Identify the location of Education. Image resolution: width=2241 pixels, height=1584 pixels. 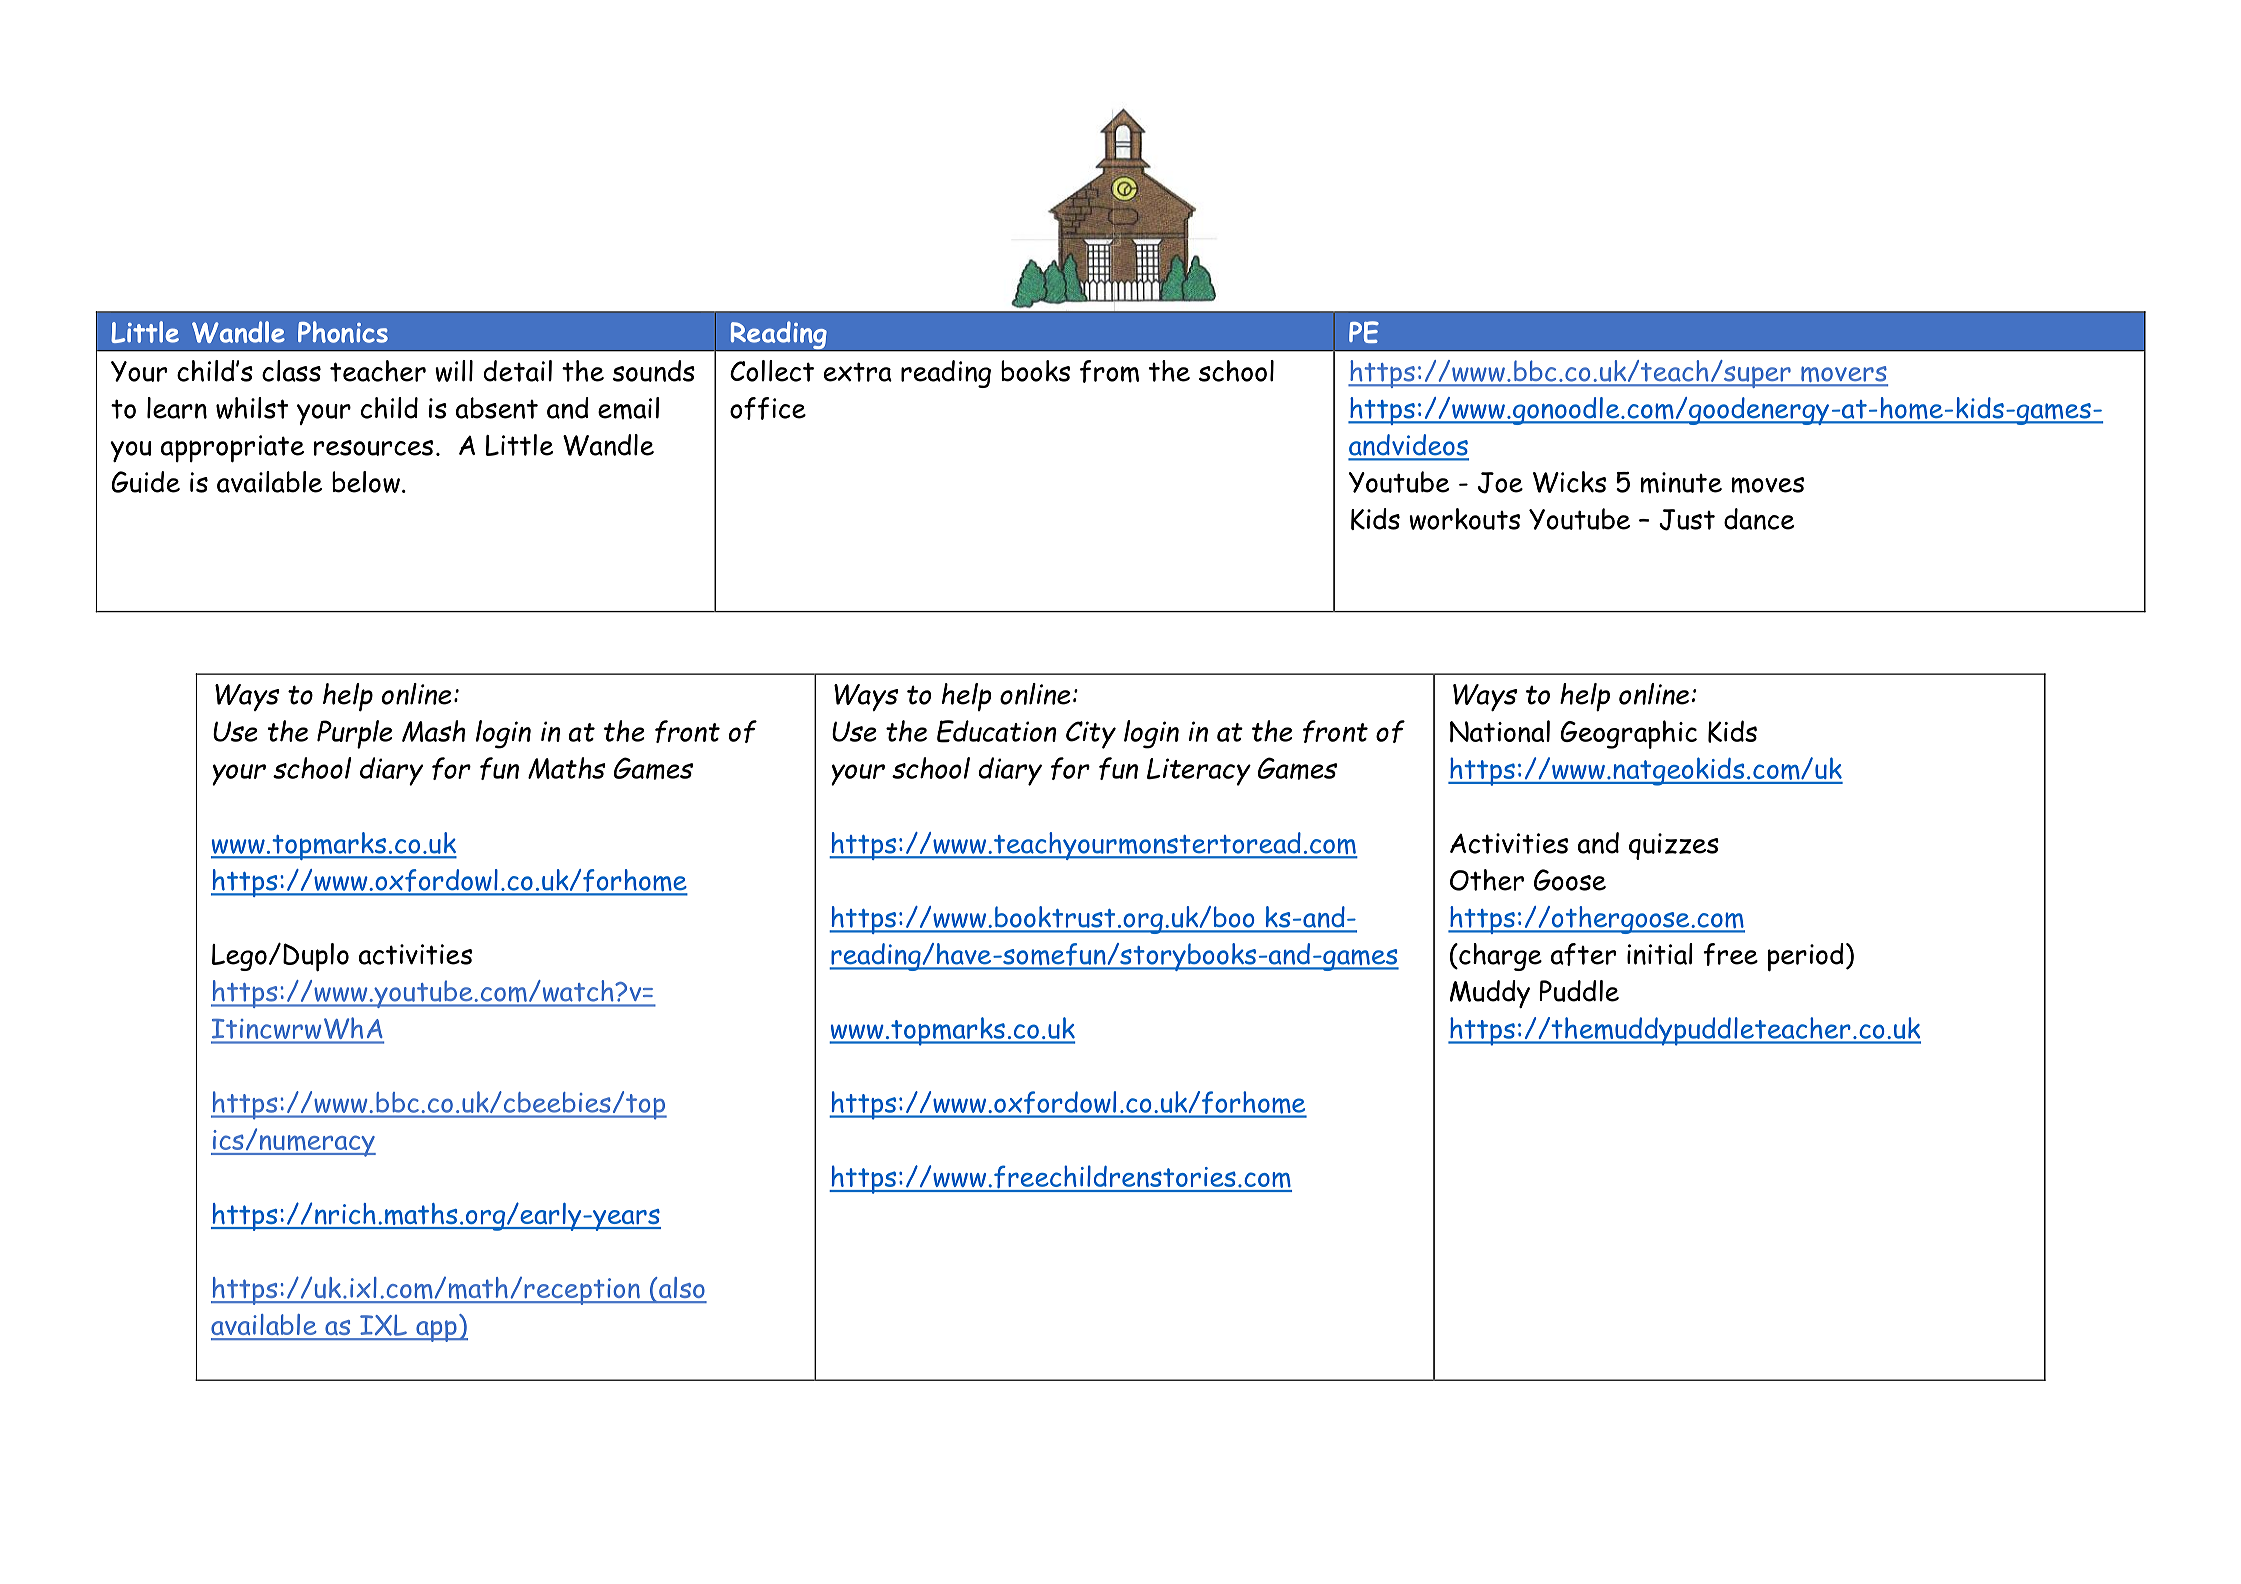
(996, 731).
